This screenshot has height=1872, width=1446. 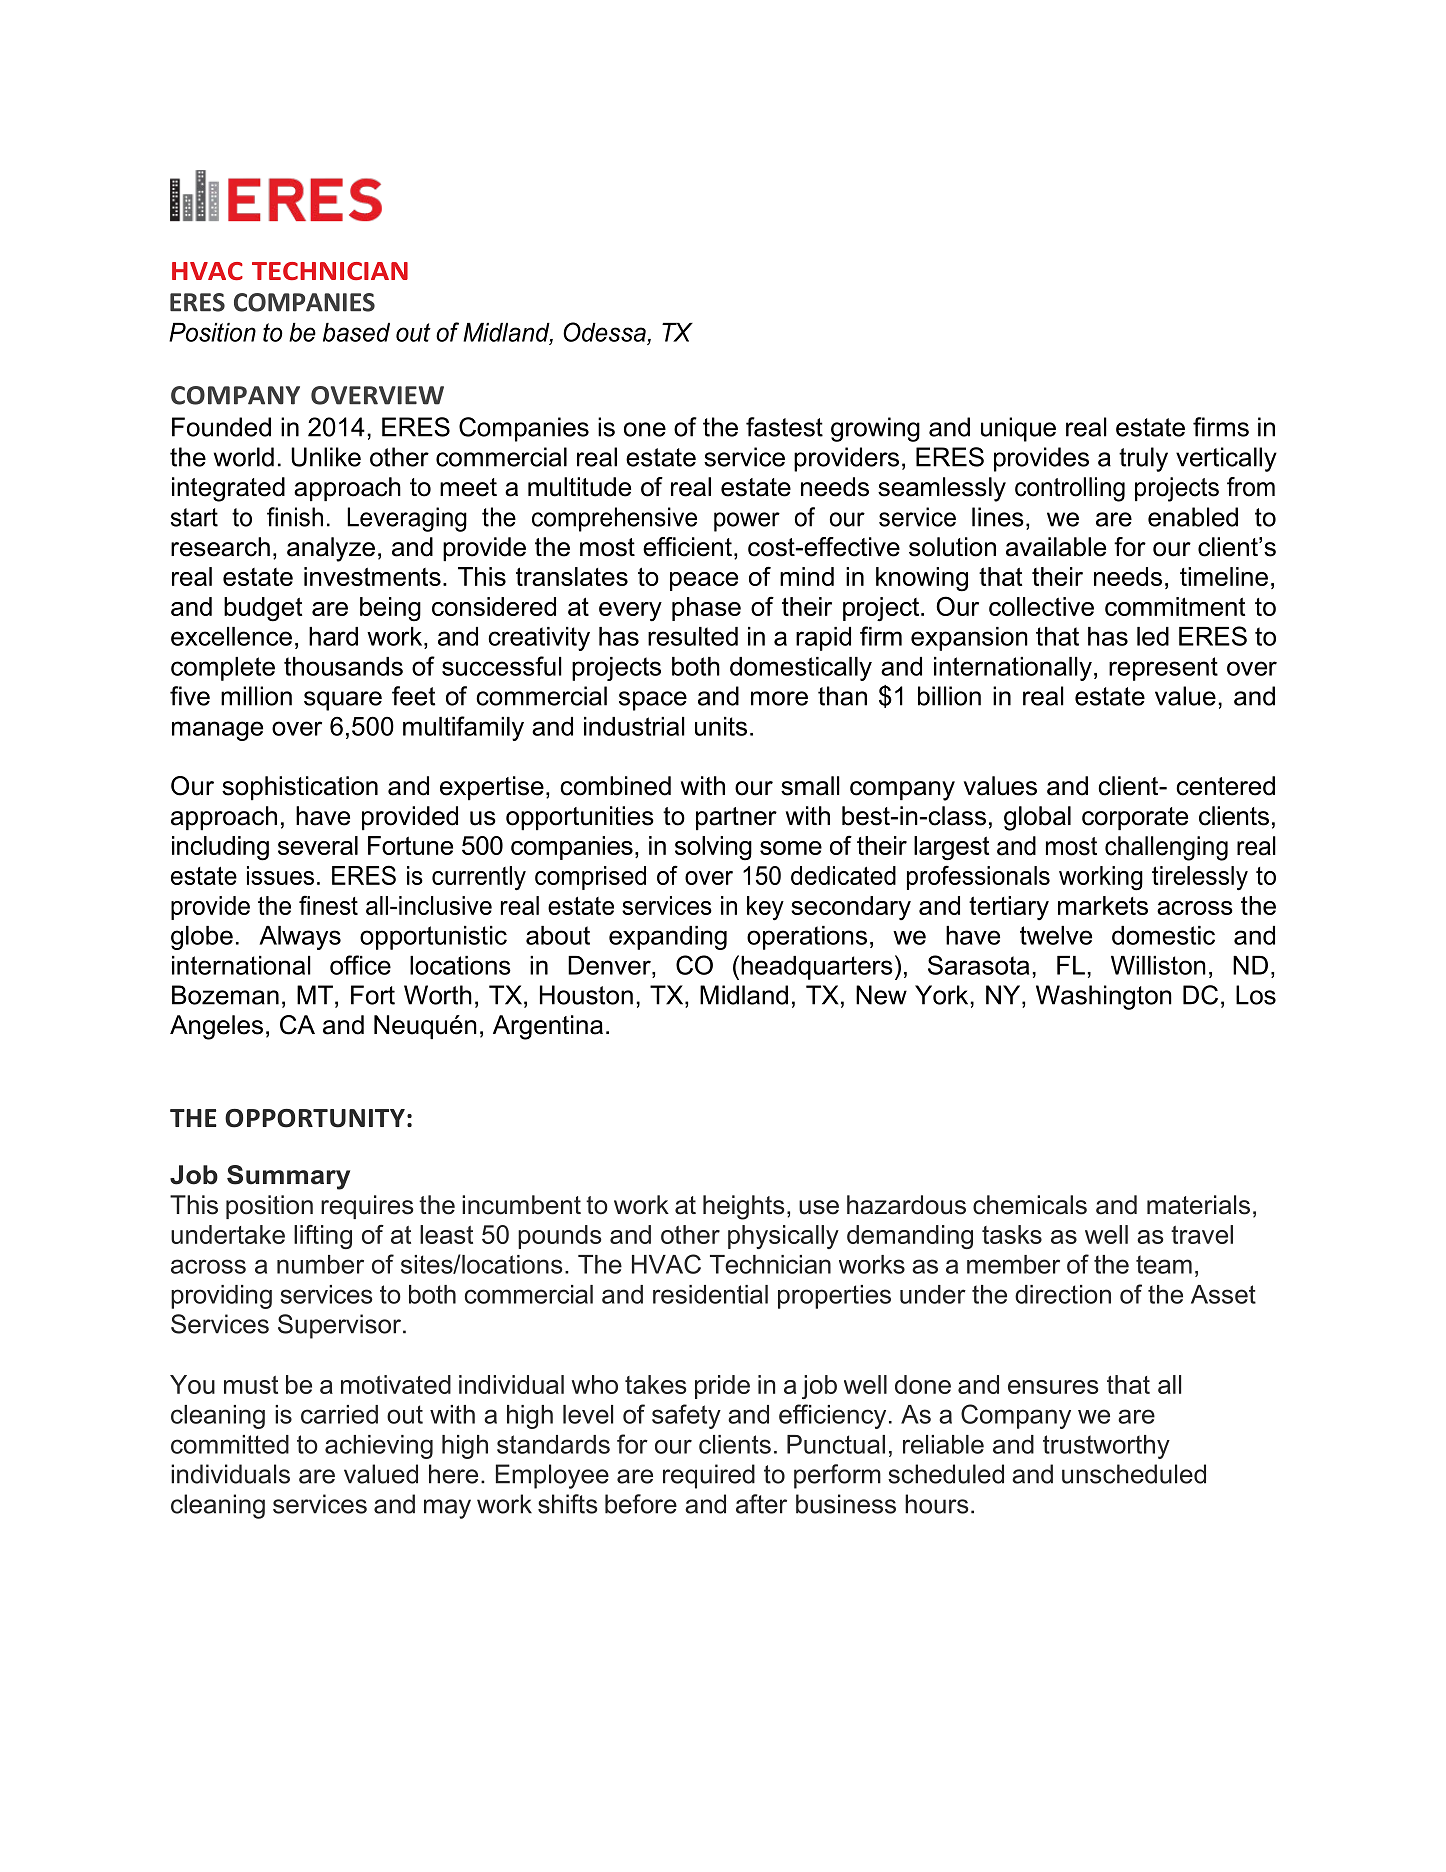 I want to click on fastest, so click(x=784, y=427).
